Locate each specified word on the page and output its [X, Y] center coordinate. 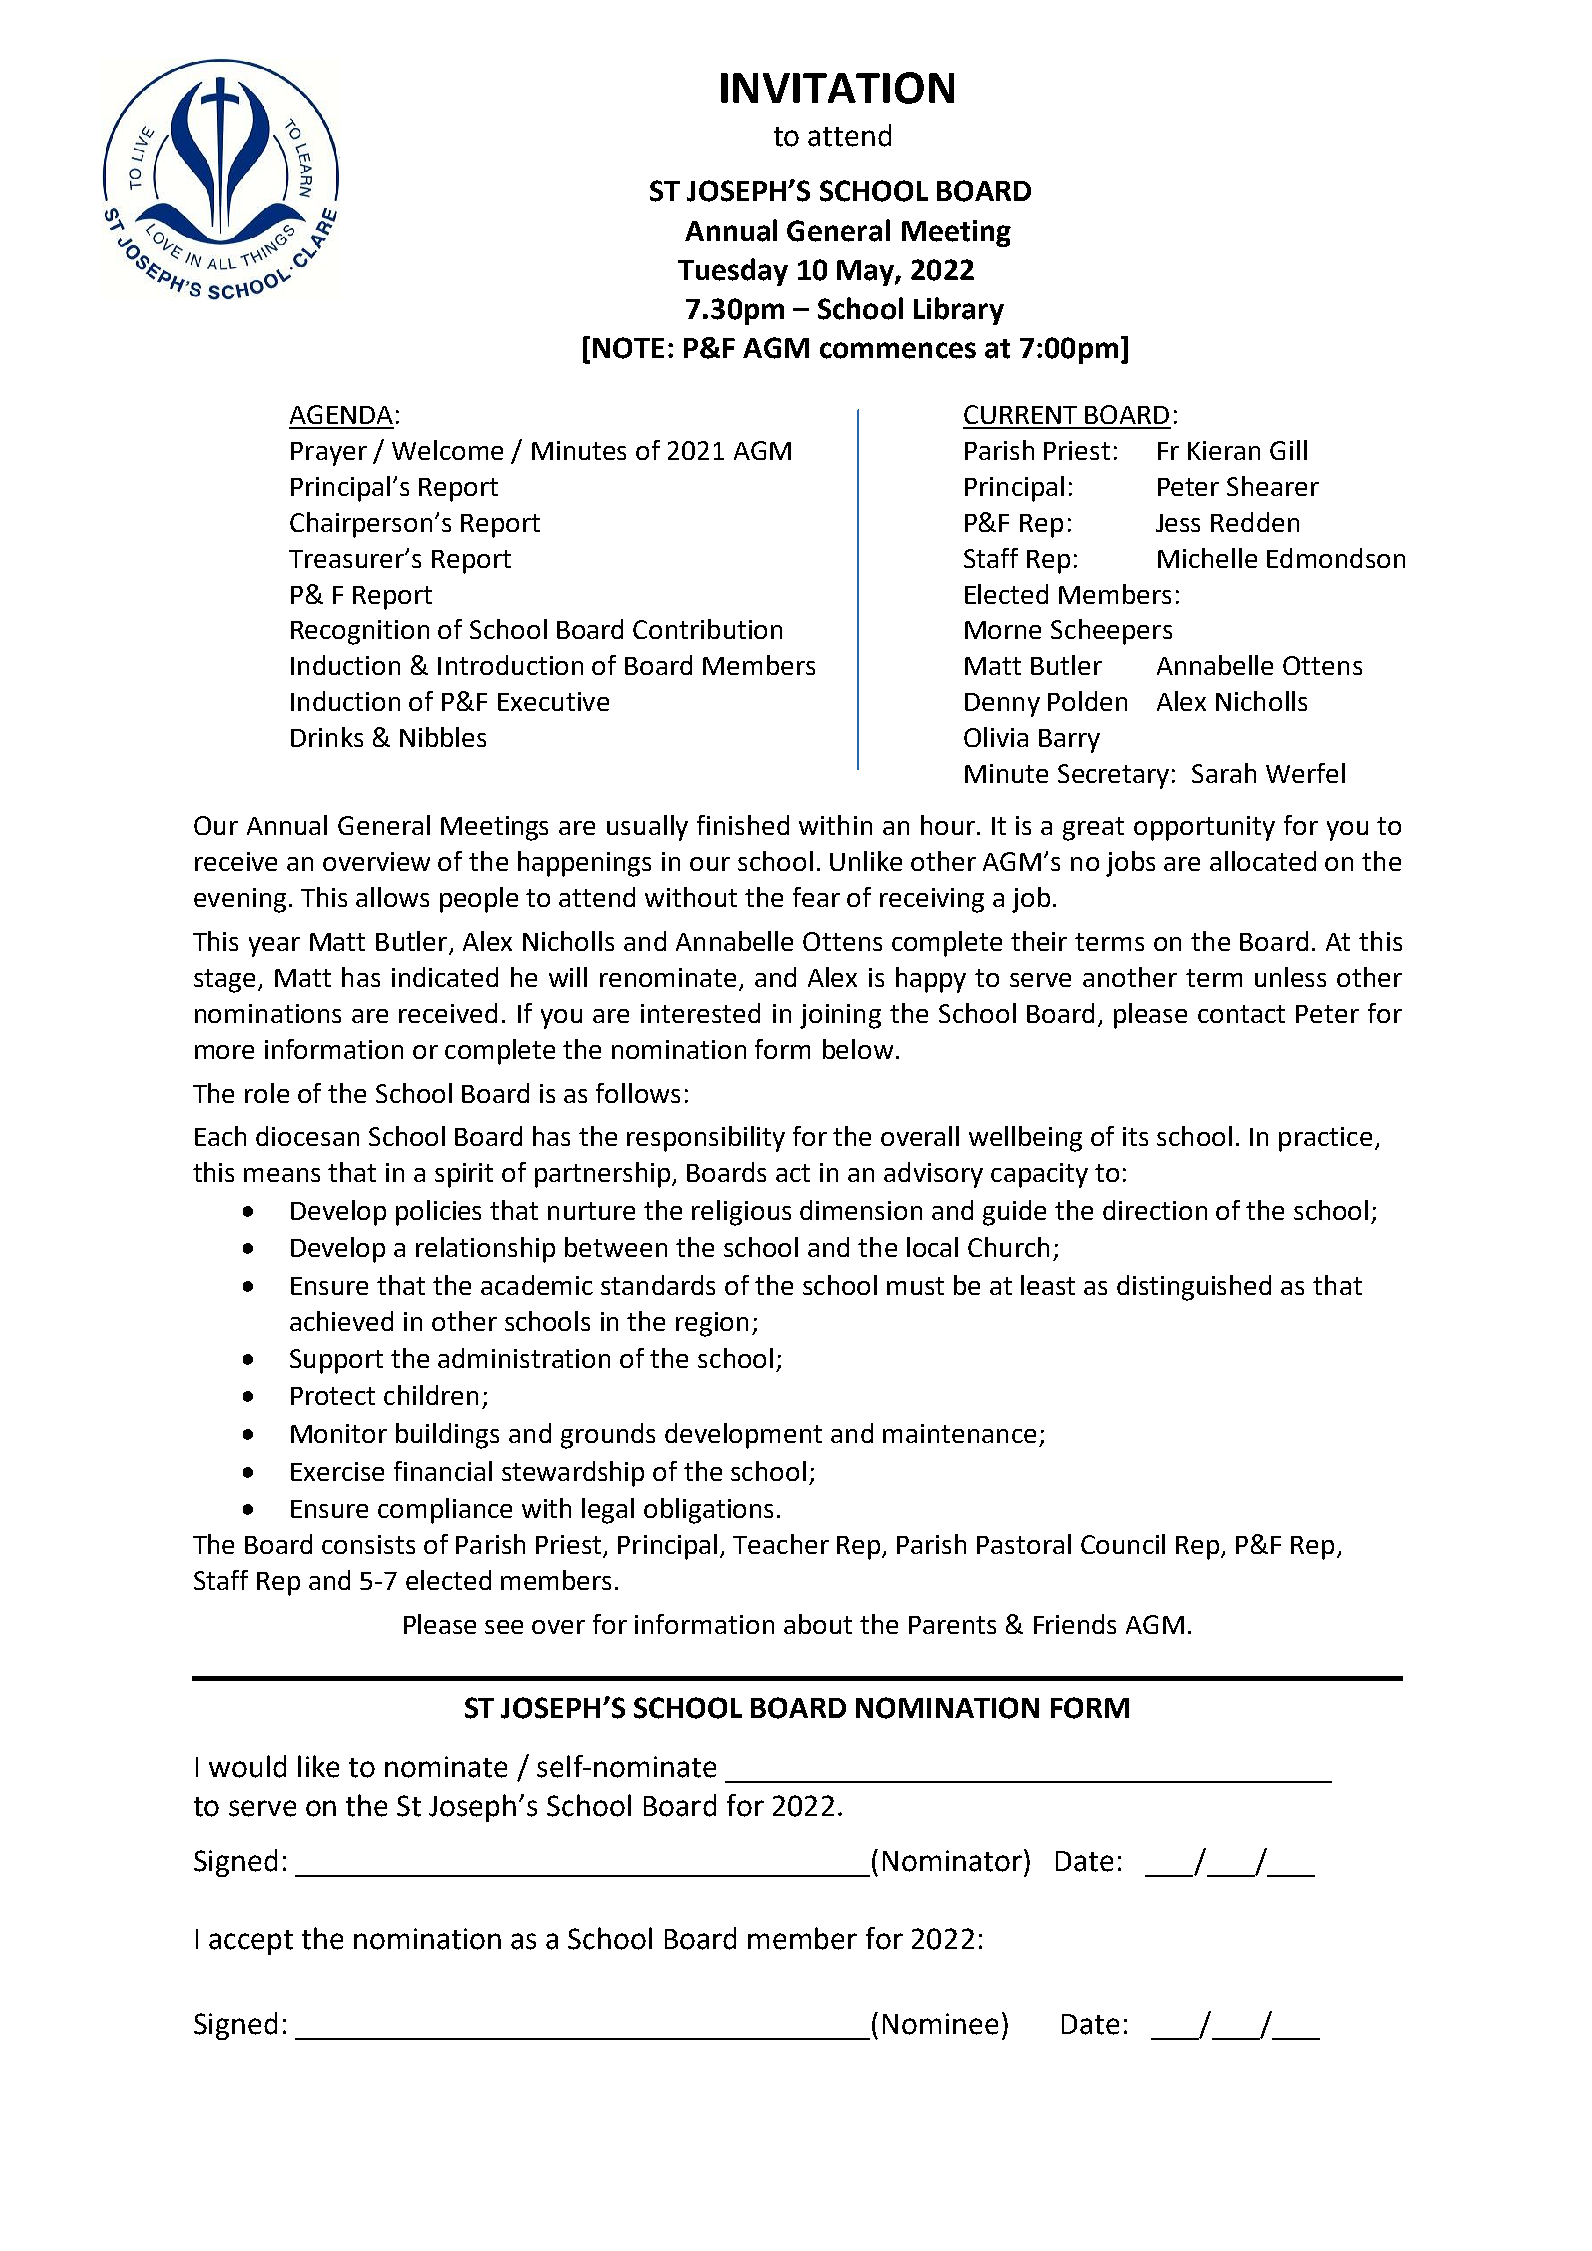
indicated [445, 977]
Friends [1075, 1624]
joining [840, 1016]
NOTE [628, 348]
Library [959, 311]
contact [1241, 1014]
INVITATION [837, 88]
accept [251, 1942]
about [818, 1624]
